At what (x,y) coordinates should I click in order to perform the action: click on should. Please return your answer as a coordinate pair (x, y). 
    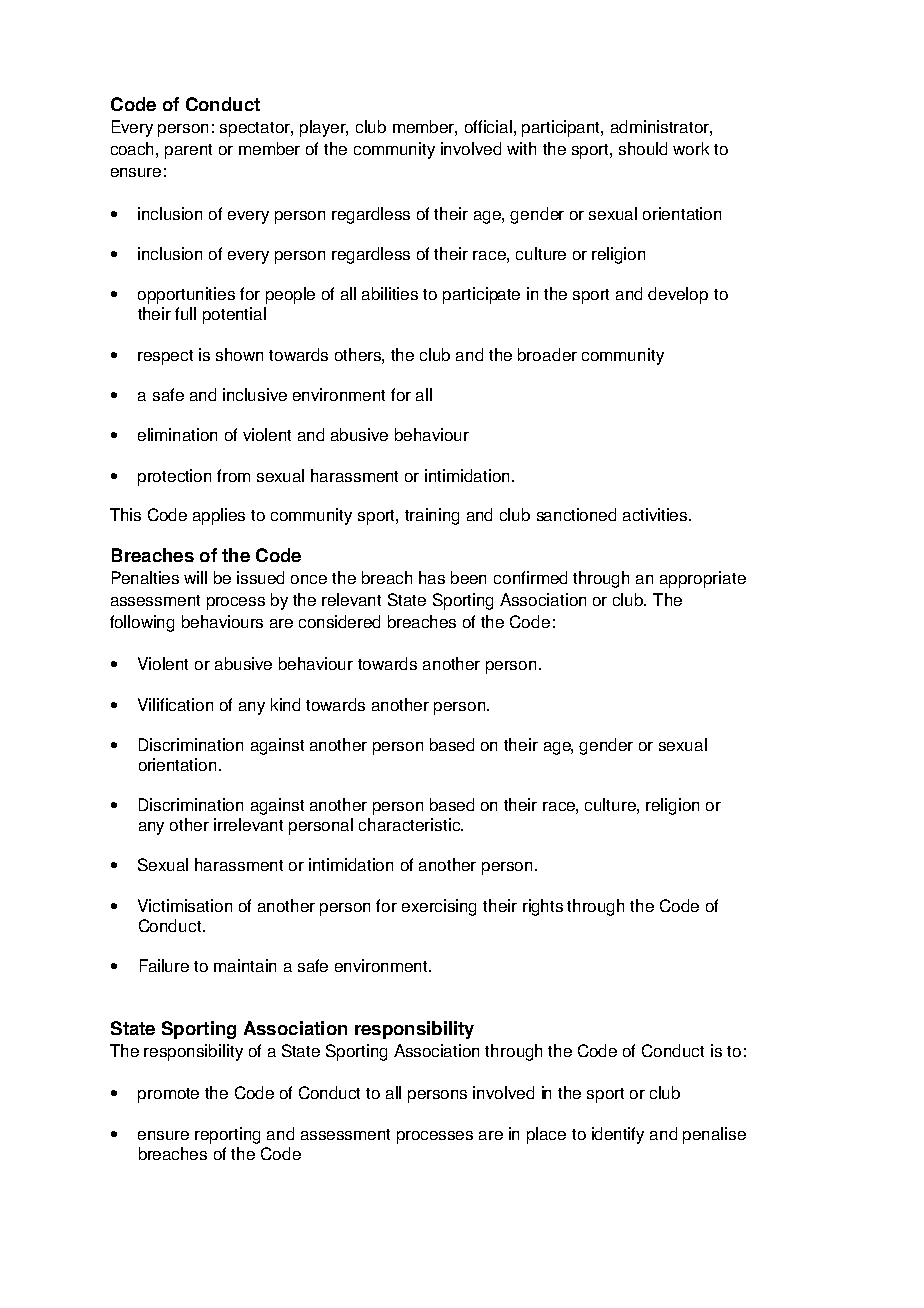
    Looking at the image, I should click on (643, 148).
